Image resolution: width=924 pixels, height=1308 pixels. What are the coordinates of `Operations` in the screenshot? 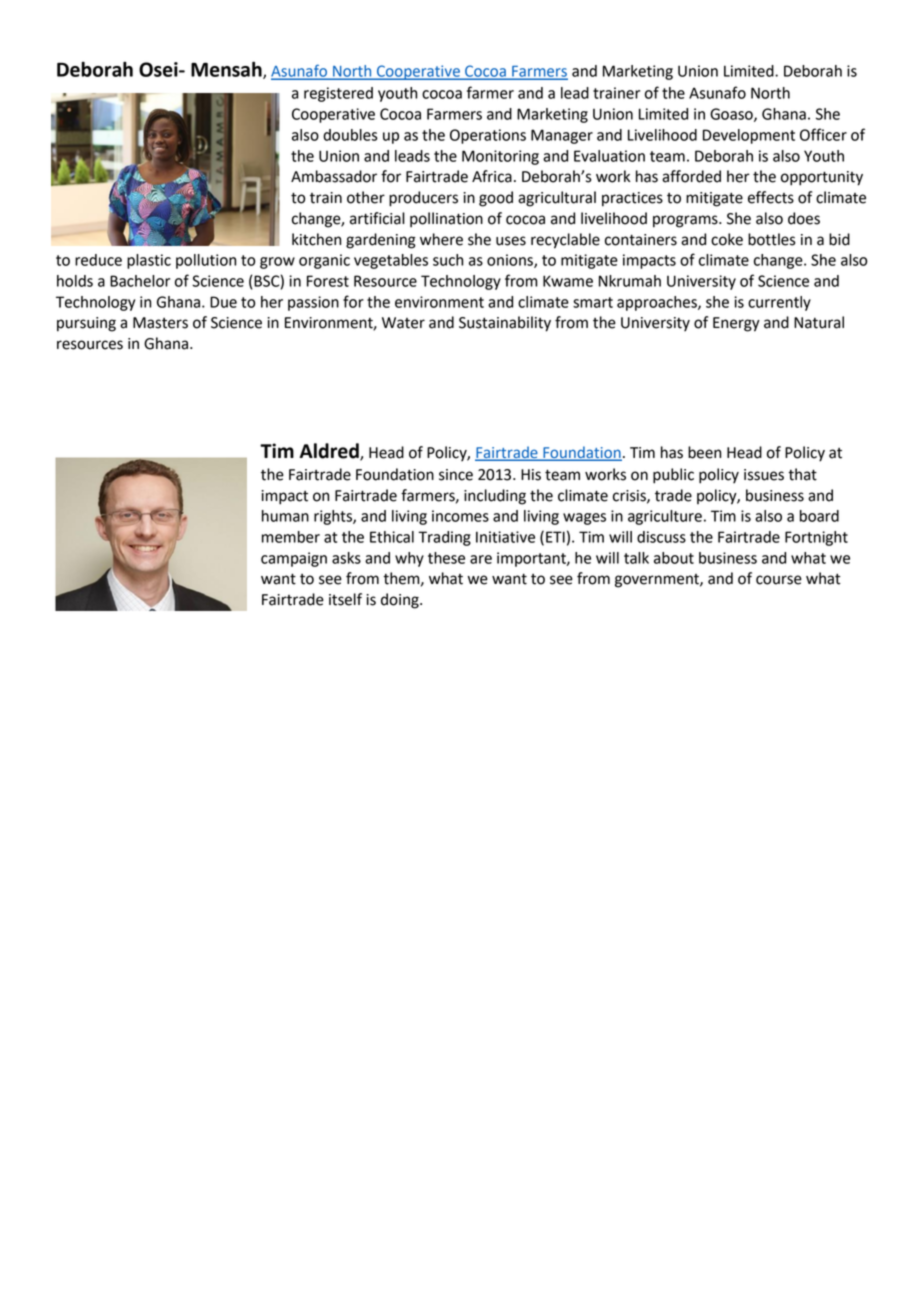 It's located at (488, 136).
